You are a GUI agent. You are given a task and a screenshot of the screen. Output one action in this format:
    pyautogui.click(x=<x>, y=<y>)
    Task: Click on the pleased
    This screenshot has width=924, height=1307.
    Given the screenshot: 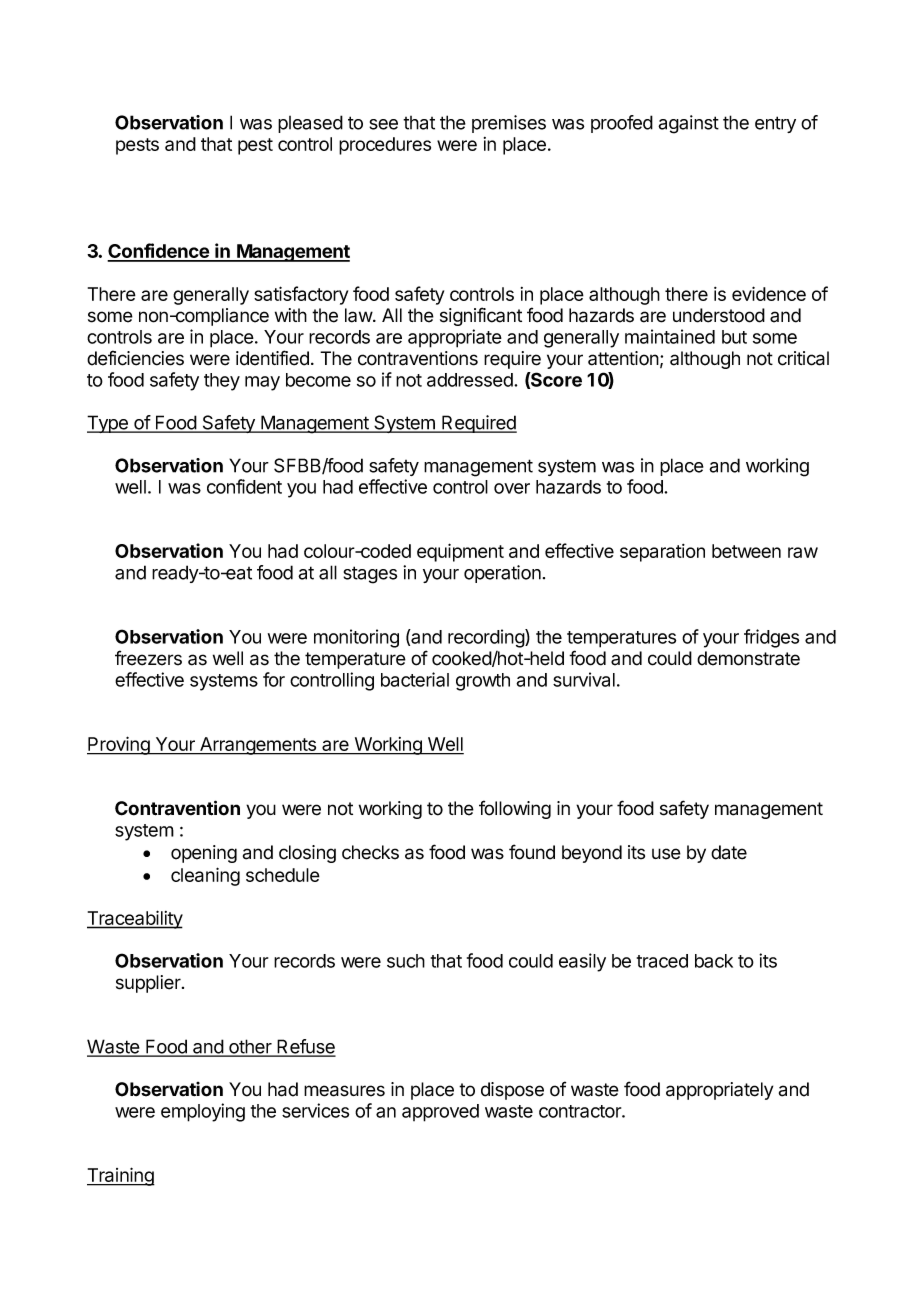 What is the action you would take?
    pyautogui.click(x=310, y=124)
